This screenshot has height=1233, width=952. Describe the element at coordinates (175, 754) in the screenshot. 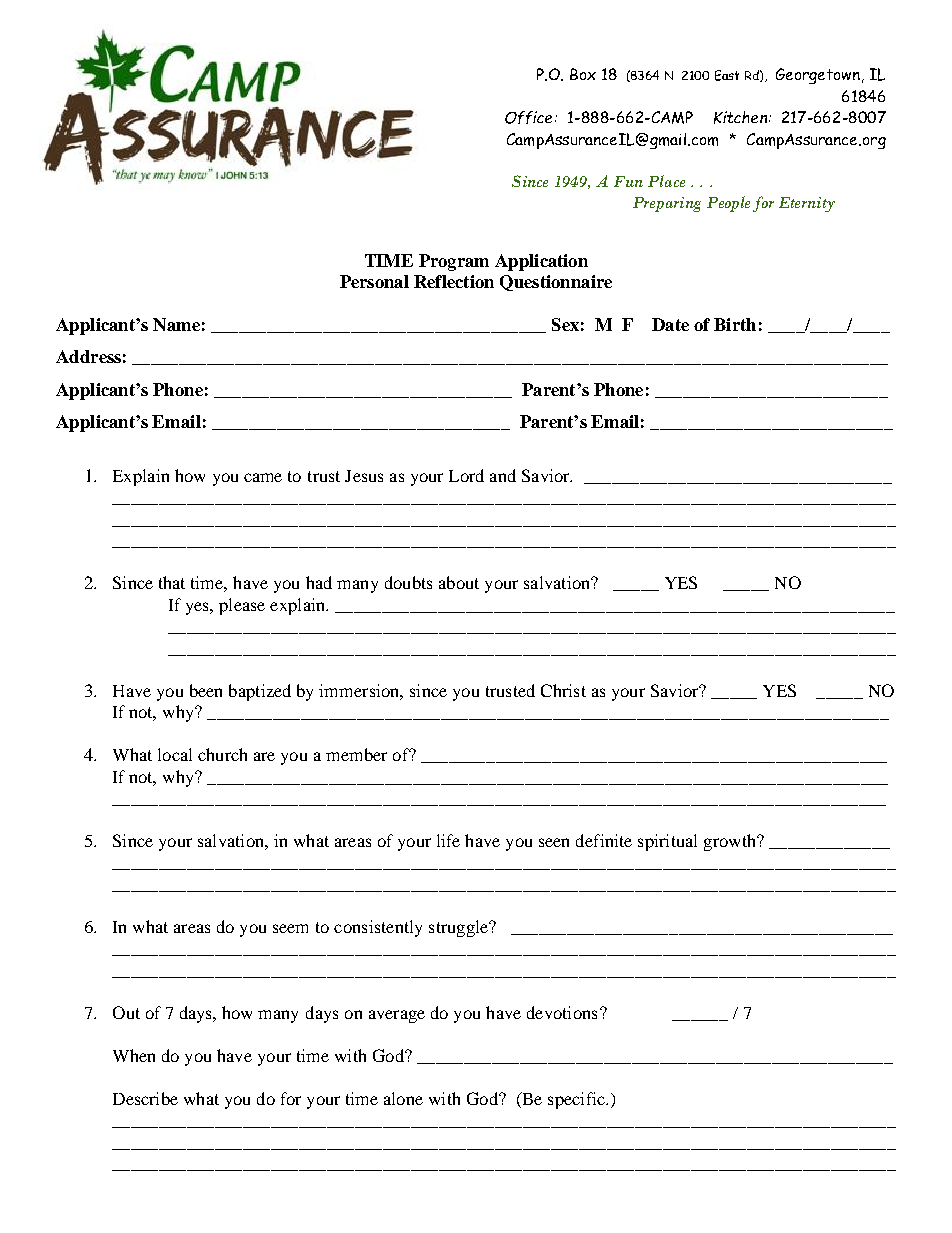

I see `local` at that location.
